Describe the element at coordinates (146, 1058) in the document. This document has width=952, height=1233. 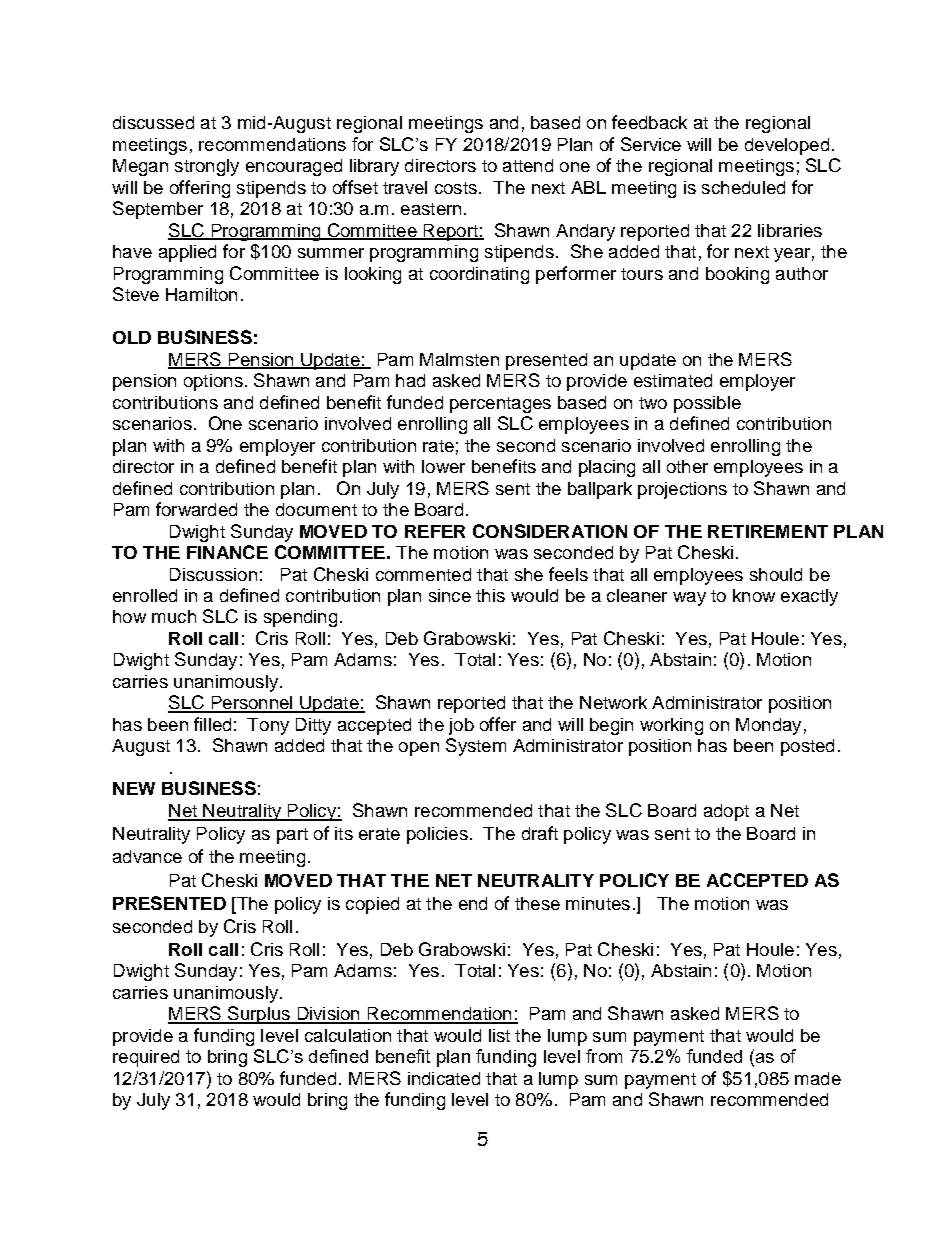
I see `required` at that location.
